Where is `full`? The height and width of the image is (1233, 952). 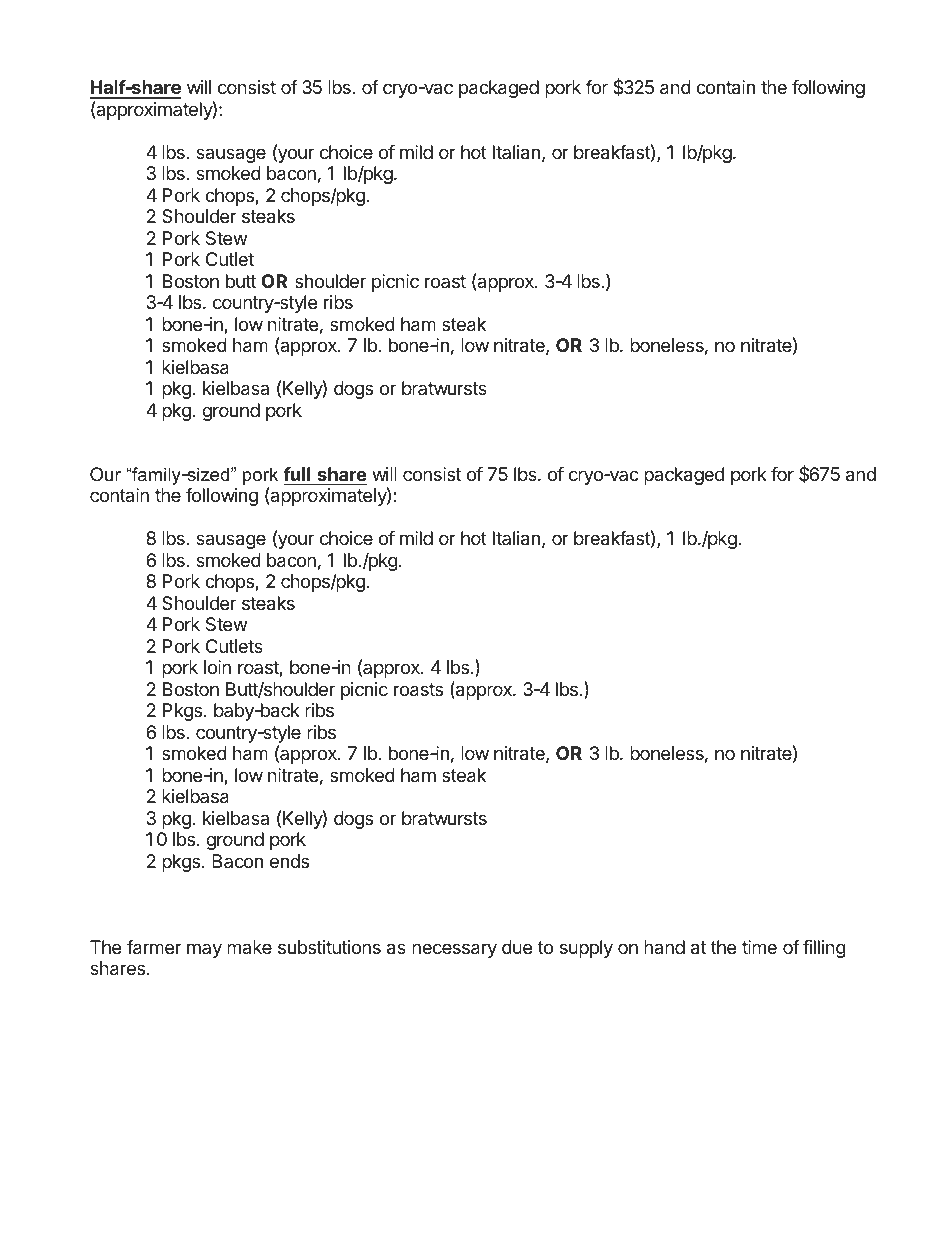 full is located at coordinates (296, 474).
